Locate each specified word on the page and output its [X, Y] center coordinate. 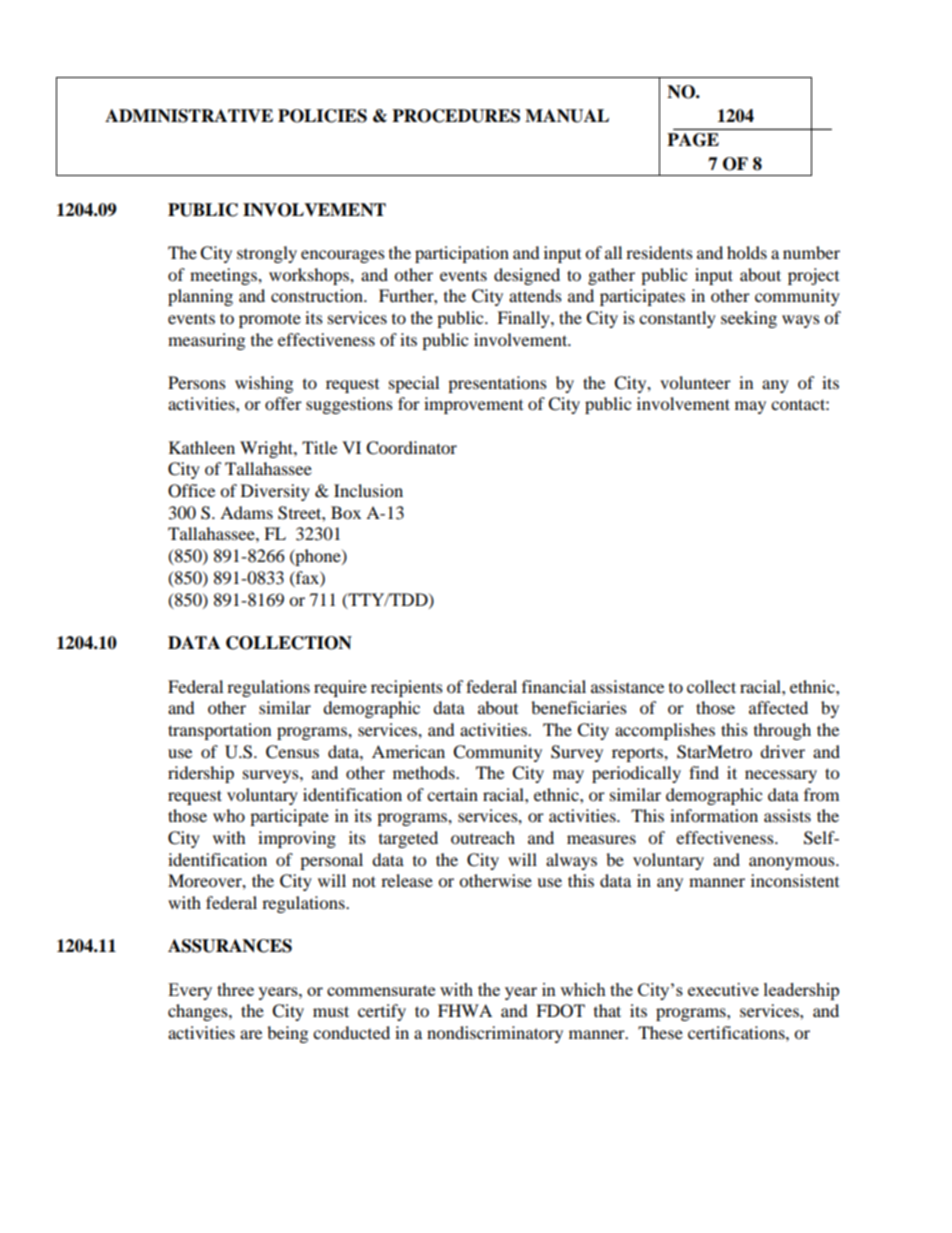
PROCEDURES [456, 116]
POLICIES [322, 116]
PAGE [693, 140]
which [583, 989]
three [235, 989]
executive [723, 989]
